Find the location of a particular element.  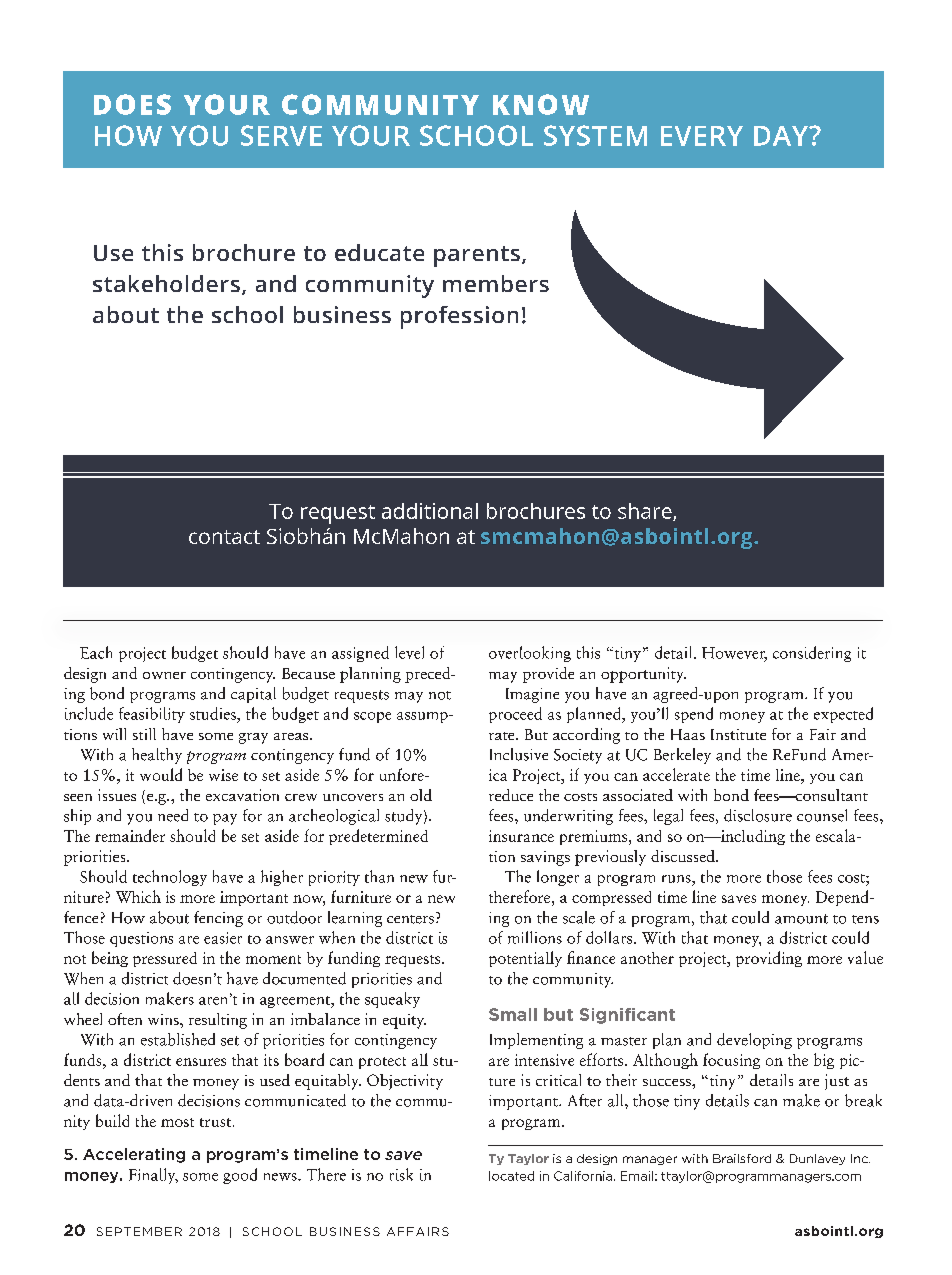

expected is located at coordinates (843, 715).
